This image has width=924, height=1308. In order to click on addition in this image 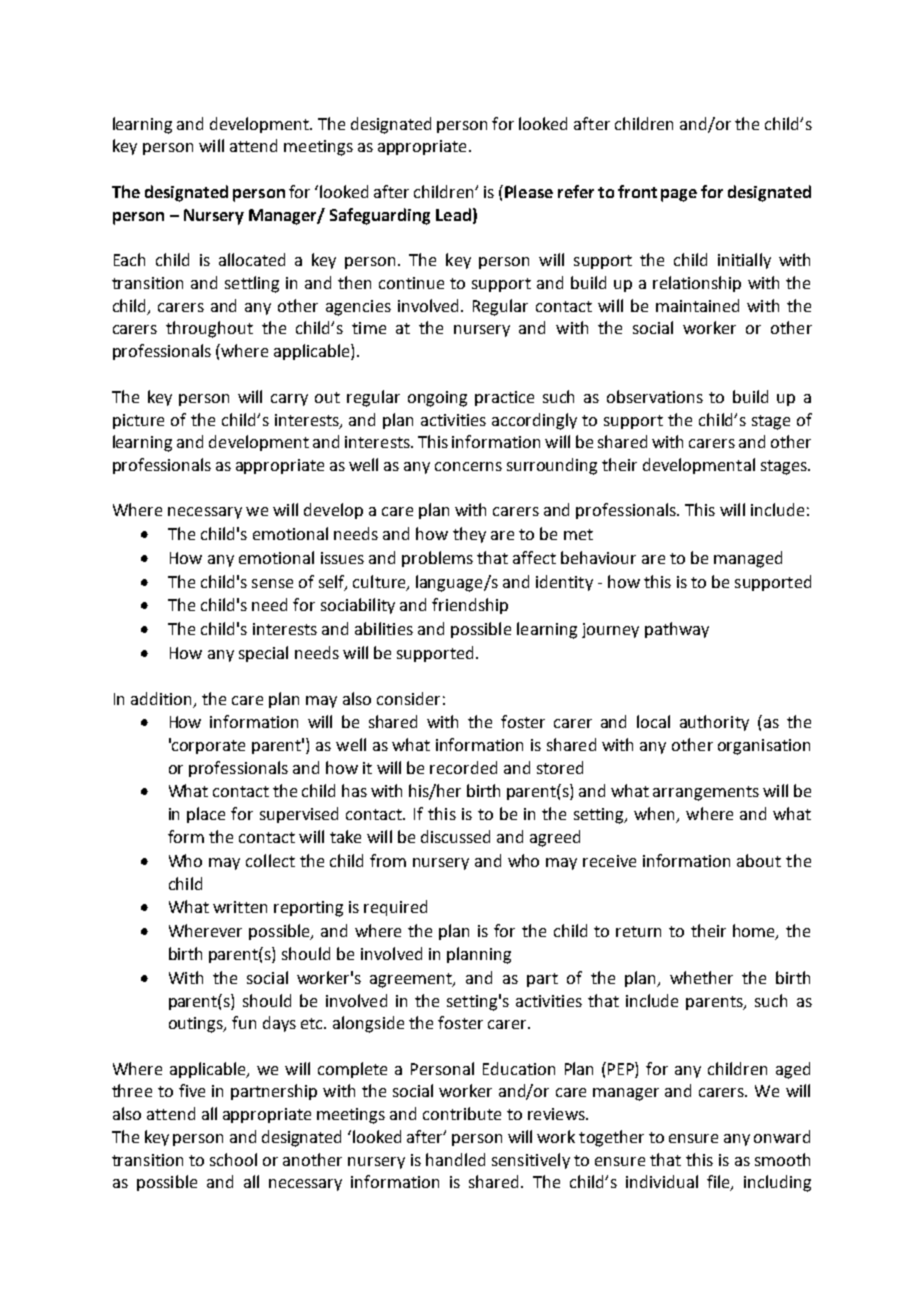, I will do `click(161, 698)`.
